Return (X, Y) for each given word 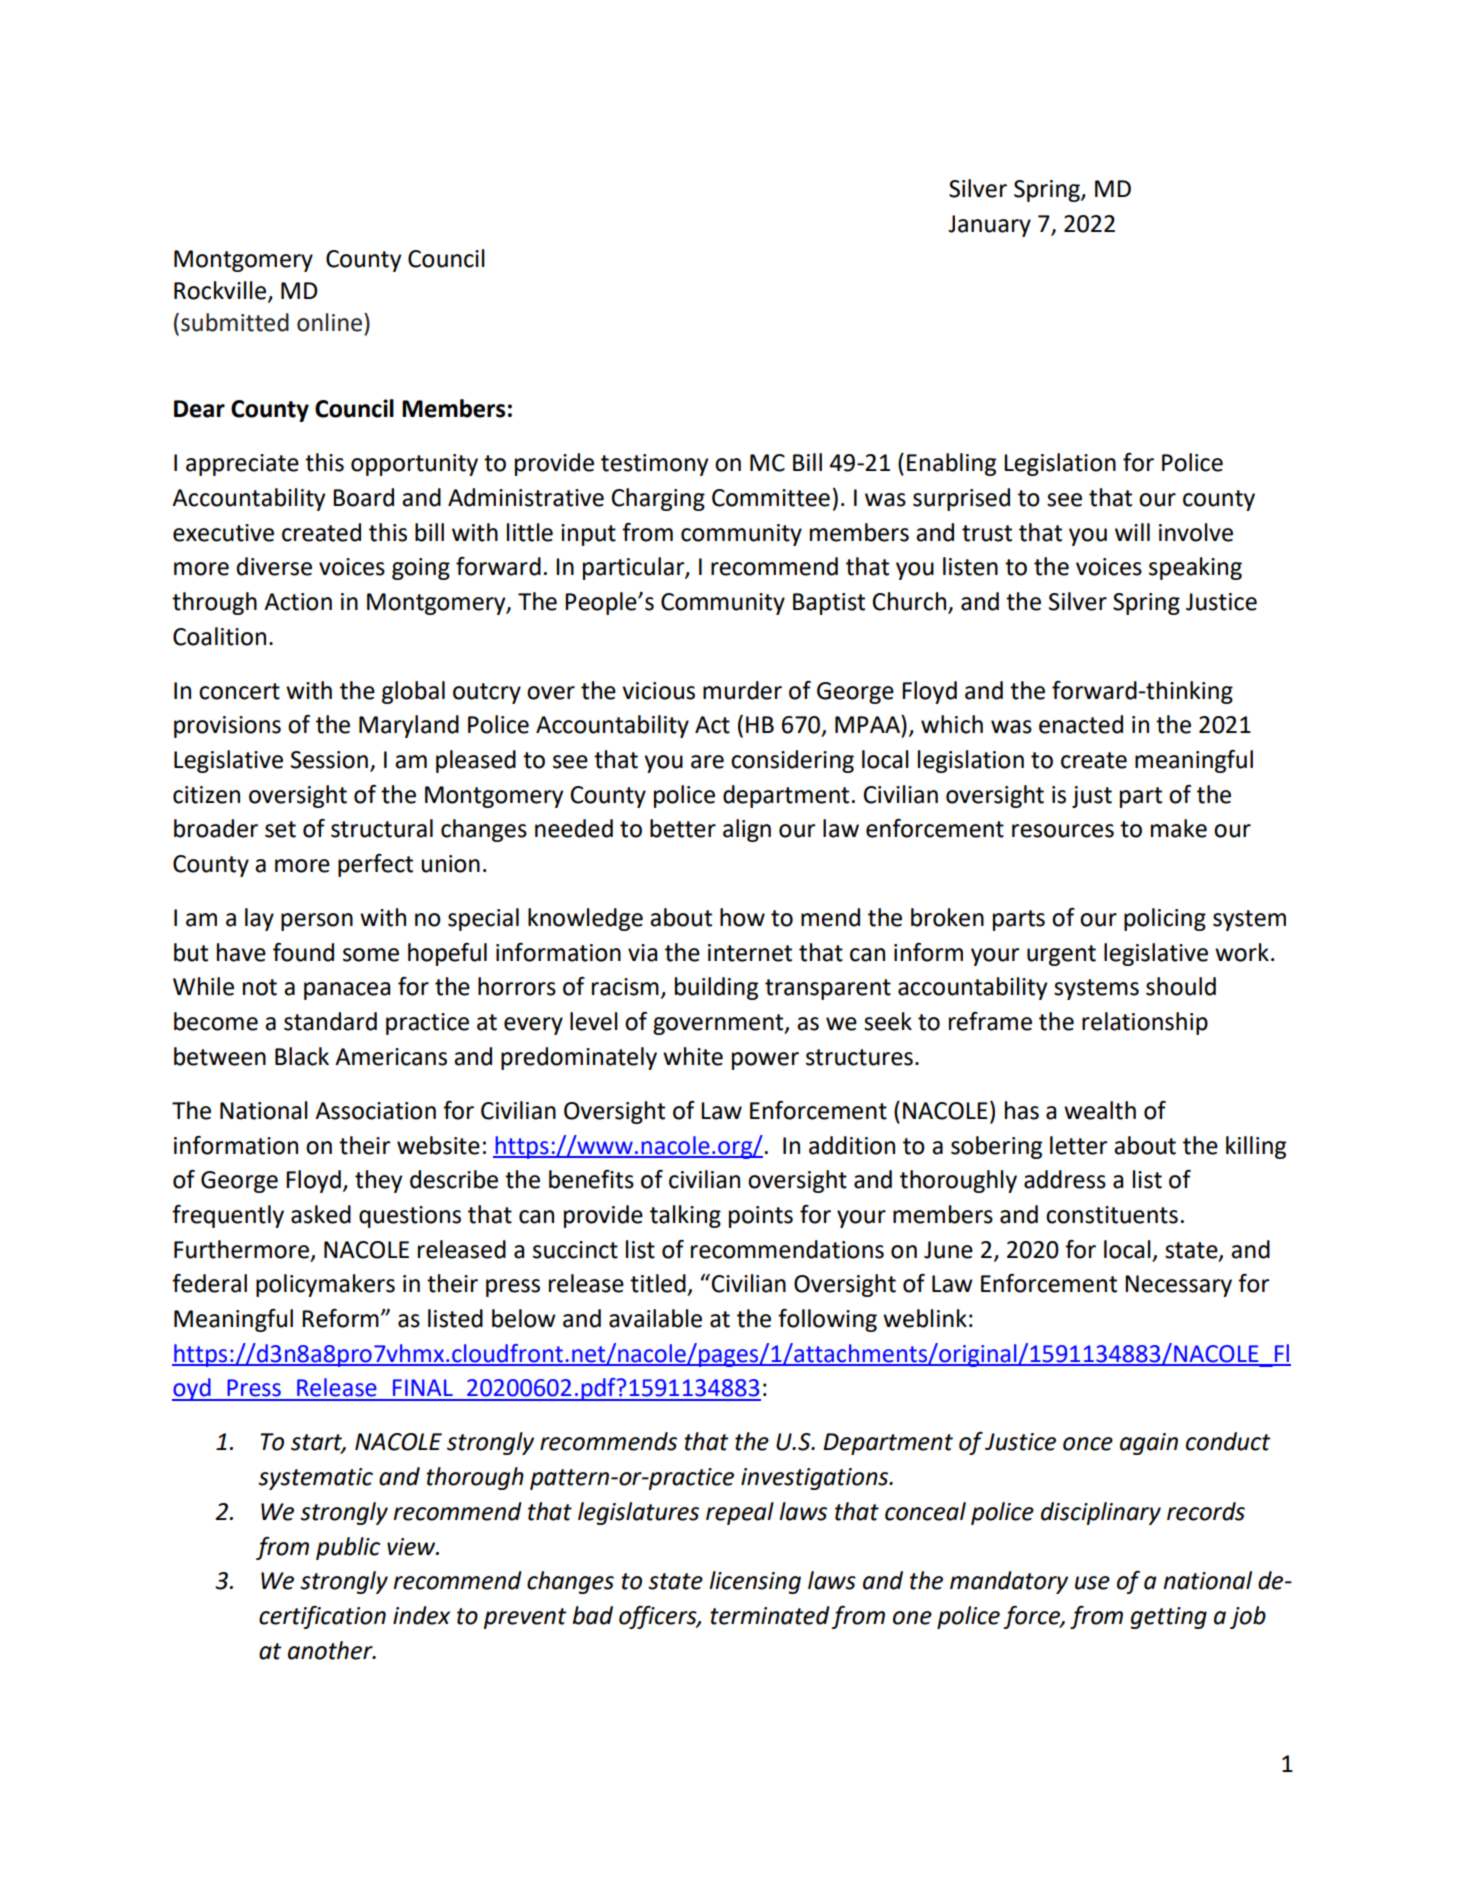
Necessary (1178, 1286)
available (655, 1318)
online (331, 322)
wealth (1100, 1110)
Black (302, 1056)
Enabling (951, 464)
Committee (771, 498)
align (747, 830)
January (989, 226)
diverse (274, 566)
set (280, 829)
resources (1063, 831)
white (693, 1056)
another (331, 1650)
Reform (340, 1318)
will (1132, 532)
